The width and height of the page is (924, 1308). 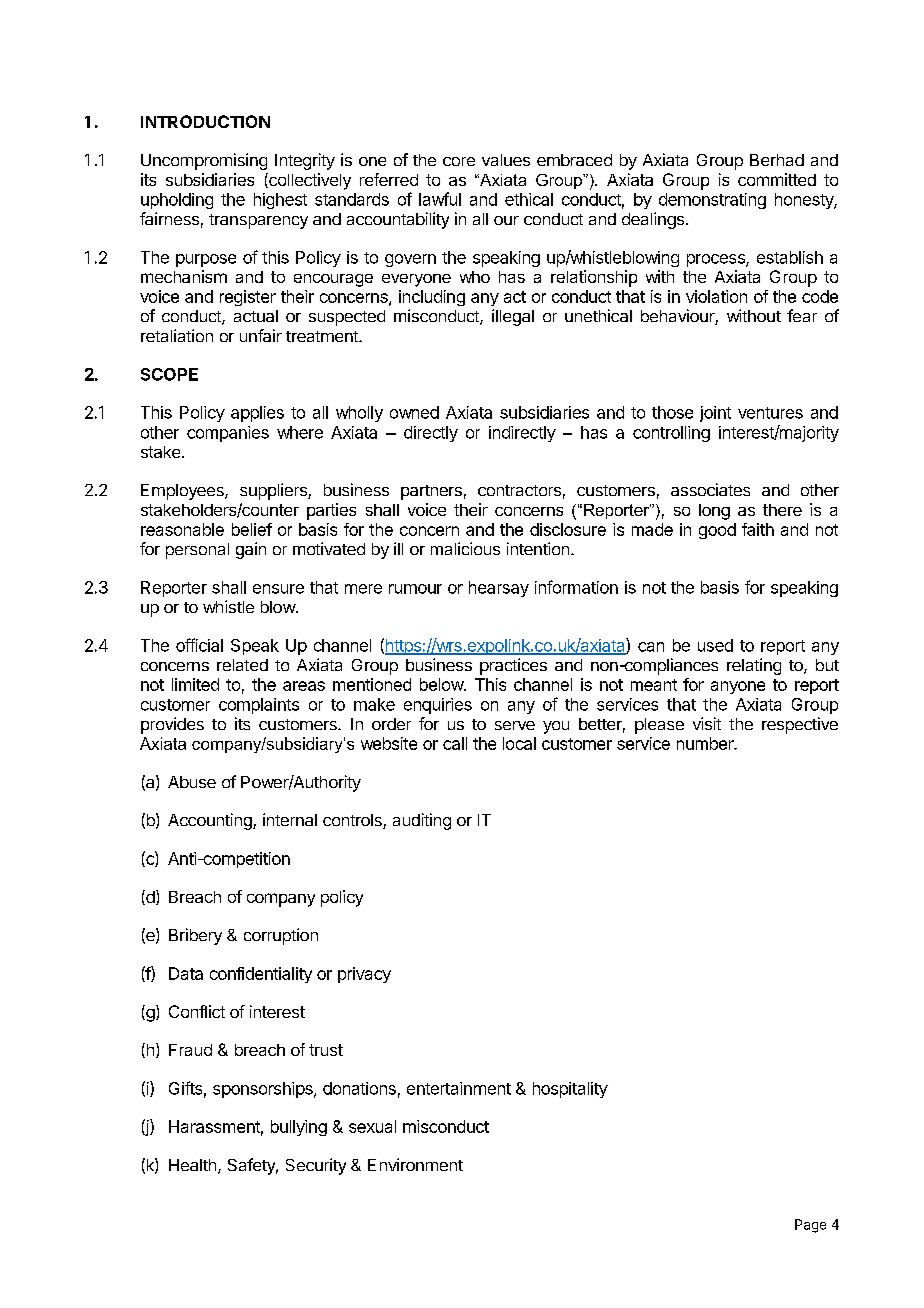 I want to click on relating, so click(x=754, y=666).
